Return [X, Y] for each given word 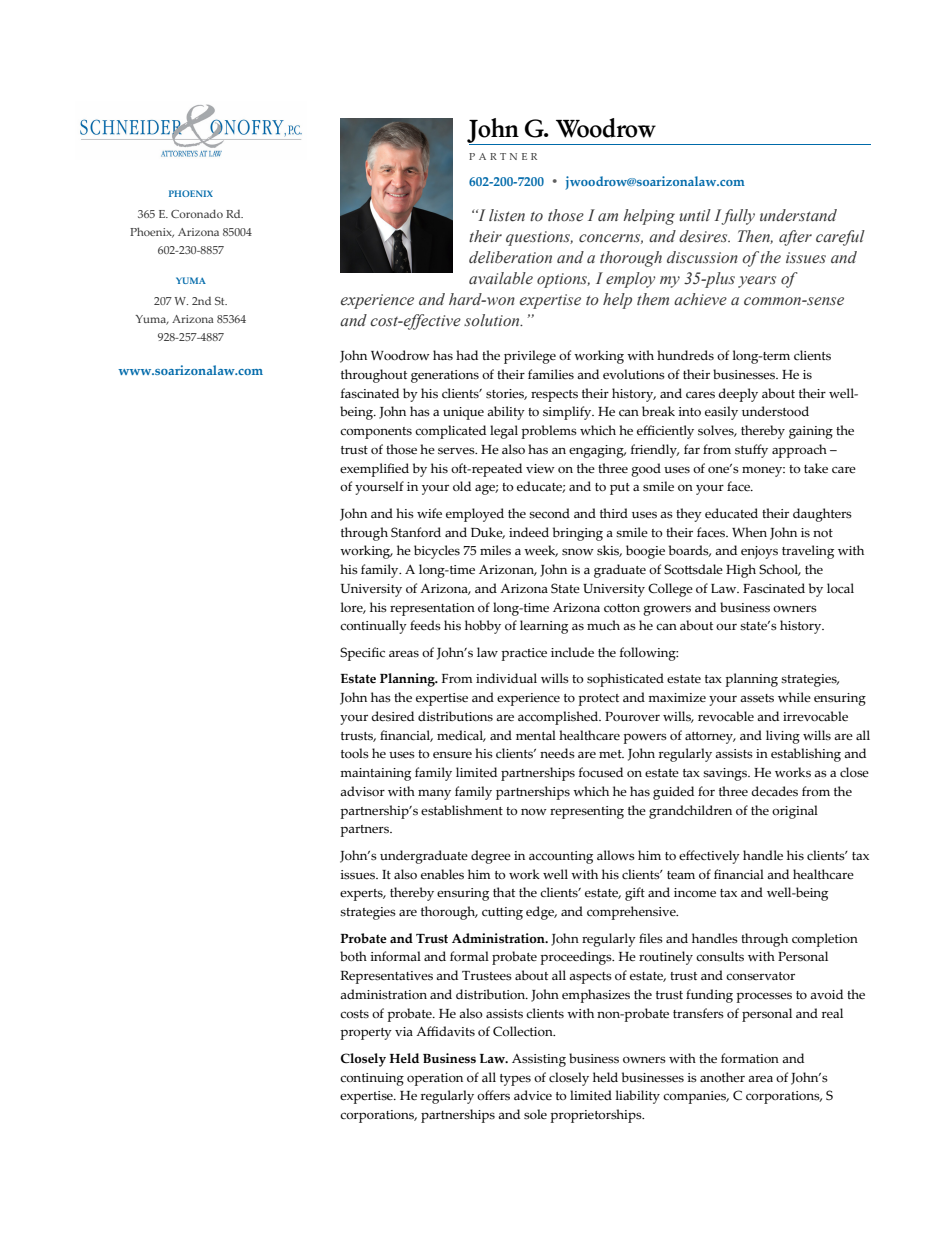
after [795, 238]
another [722, 1077]
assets [757, 698]
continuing [372, 1079]
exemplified [374, 470]
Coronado [197, 213]
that [504, 892]
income [695, 893]
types [515, 1080]
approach [799, 451]
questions [539, 238]
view [540, 468]
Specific [362, 654]
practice [524, 654]
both [353, 956]
